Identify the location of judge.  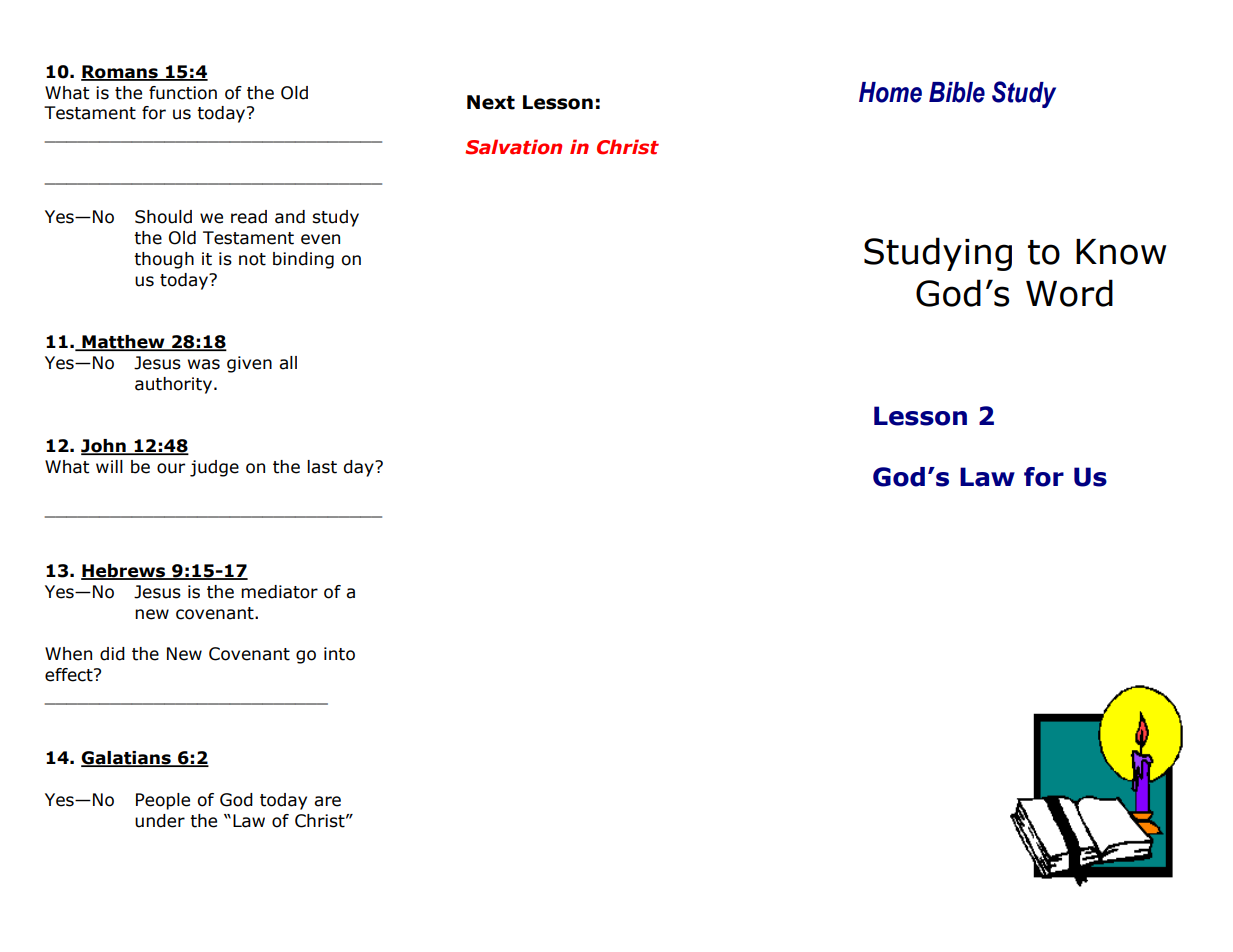
(214, 468).
